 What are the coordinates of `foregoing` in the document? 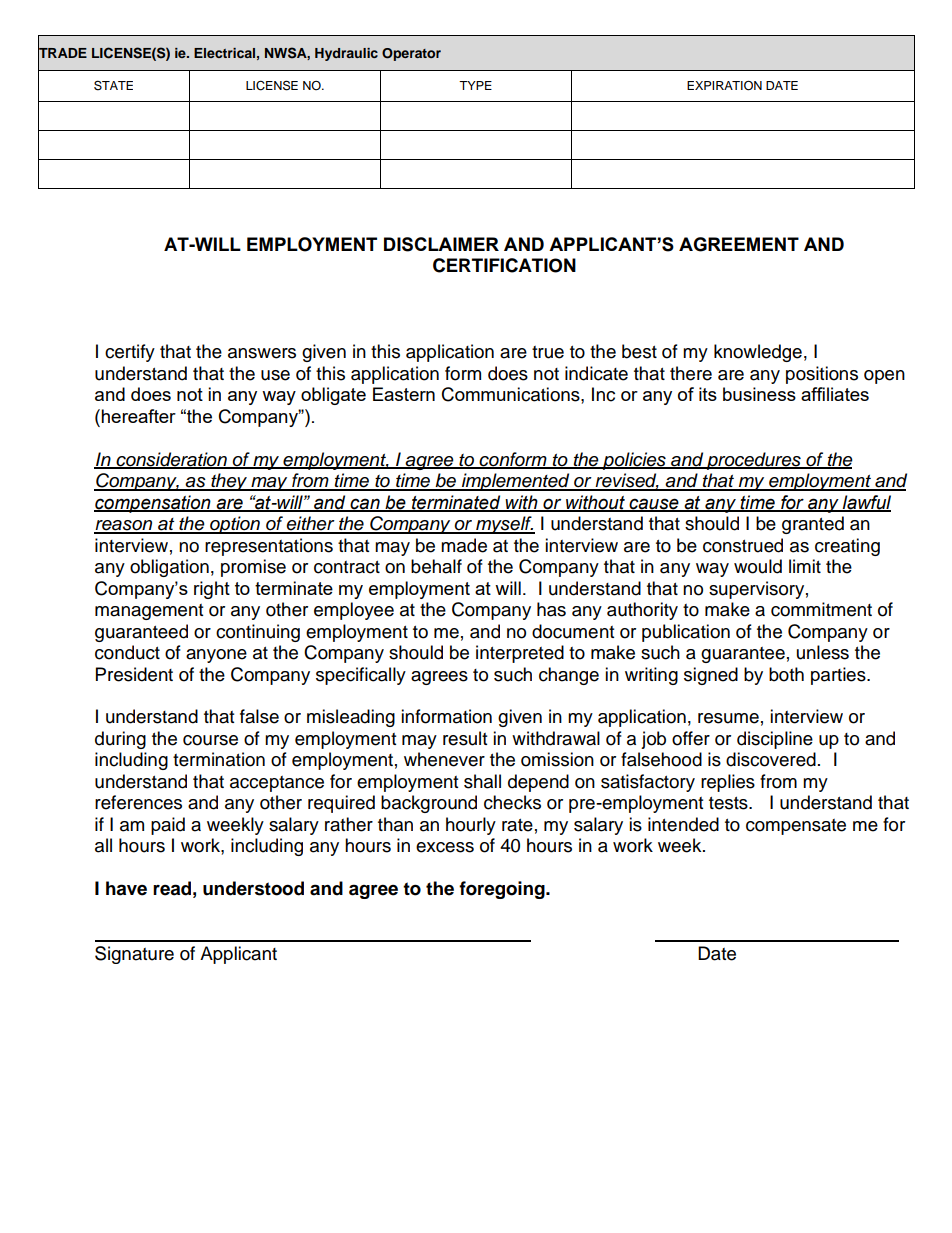 It's located at (503, 890).
